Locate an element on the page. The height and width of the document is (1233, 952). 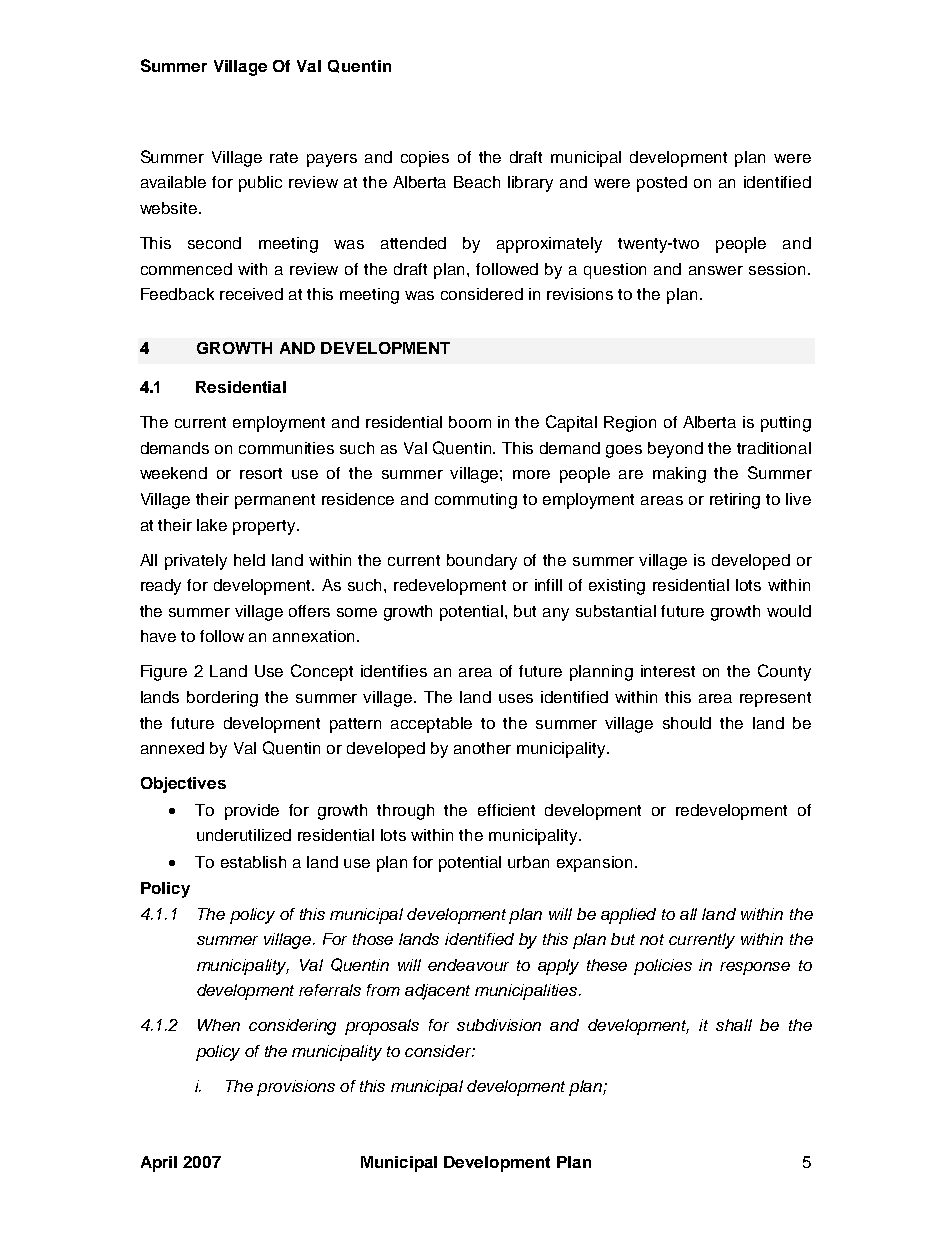
another is located at coordinates (482, 748).
